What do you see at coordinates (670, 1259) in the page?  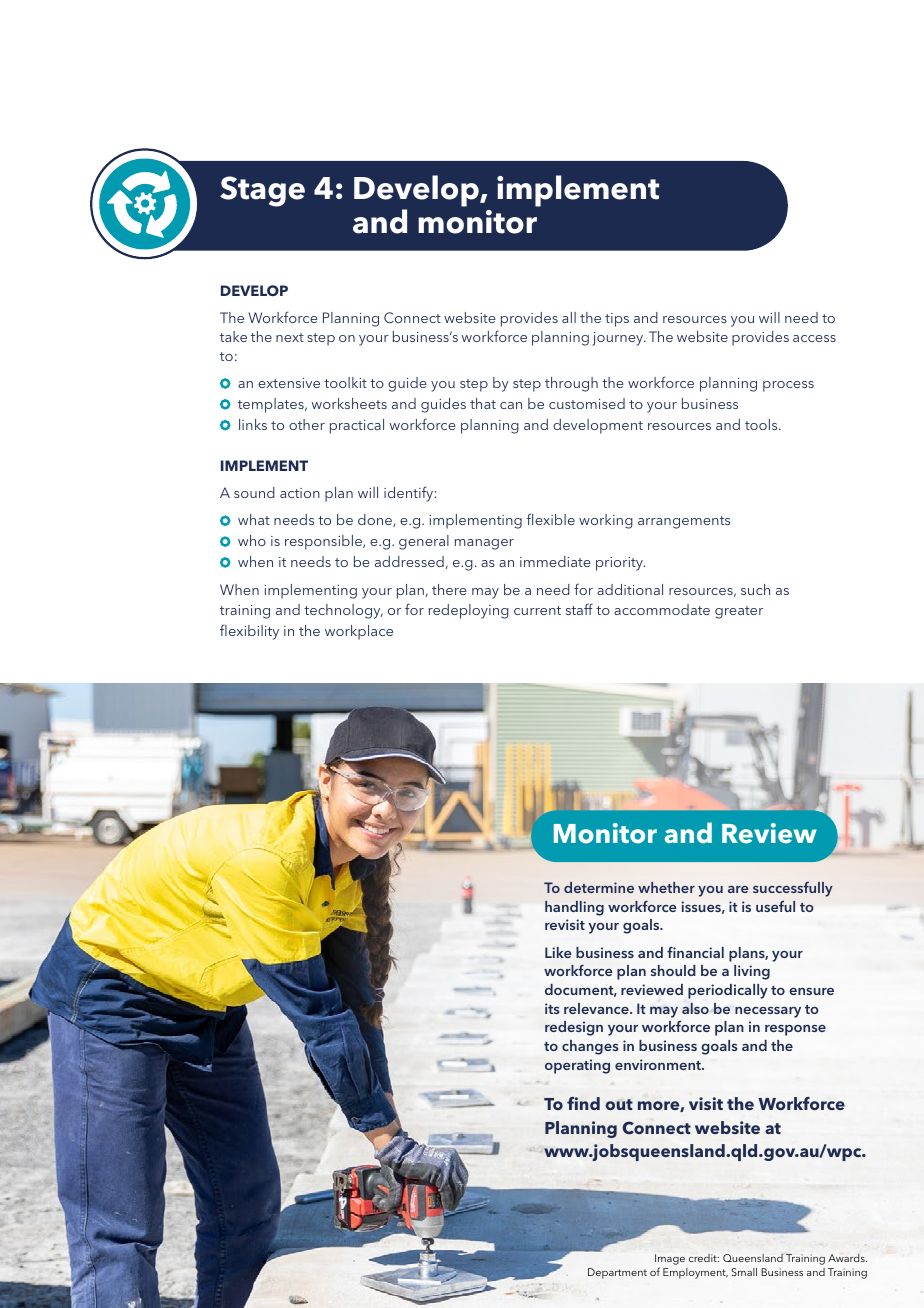 I see `Image` at bounding box center [670, 1259].
